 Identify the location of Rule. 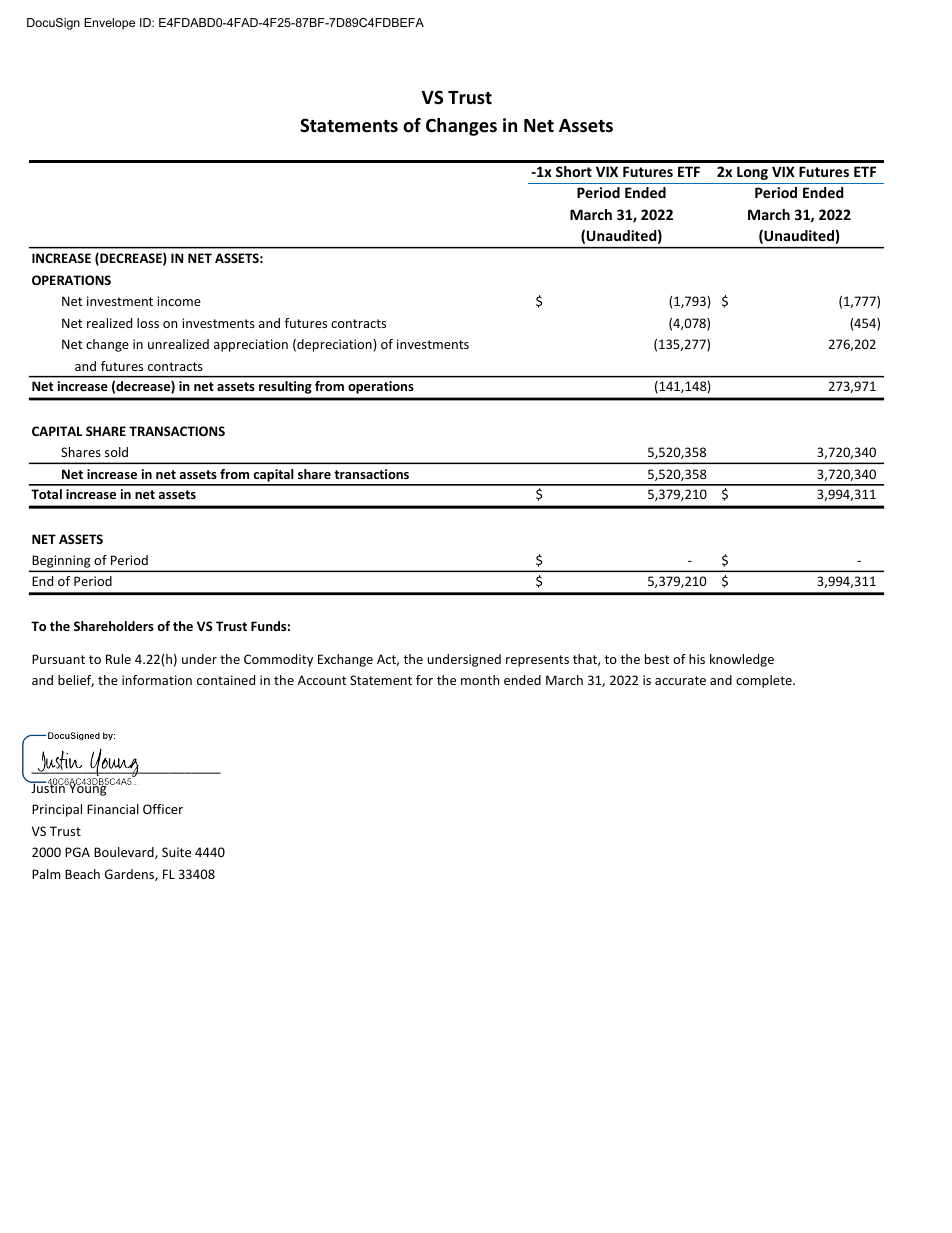
(118, 659).
